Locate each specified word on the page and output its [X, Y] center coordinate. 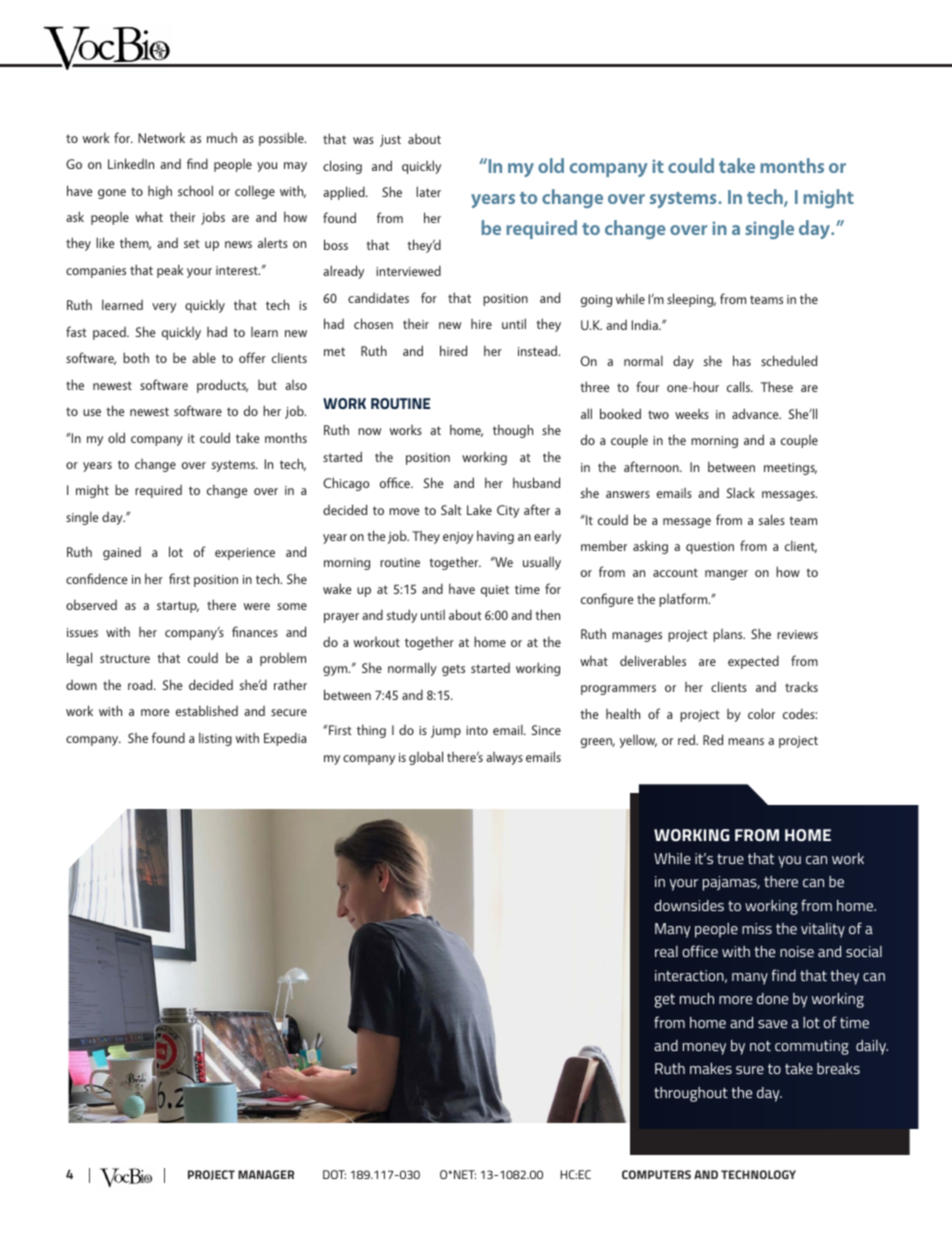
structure [125, 658]
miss [757, 928]
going [596, 301]
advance [756, 413]
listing [215, 739]
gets [453, 670]
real [666, 951]
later [428, 191]
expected [753, 662]
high [160, 192]
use [92, 412]
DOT [334, 1174]
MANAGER [266, 1174]
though [513, 431]
